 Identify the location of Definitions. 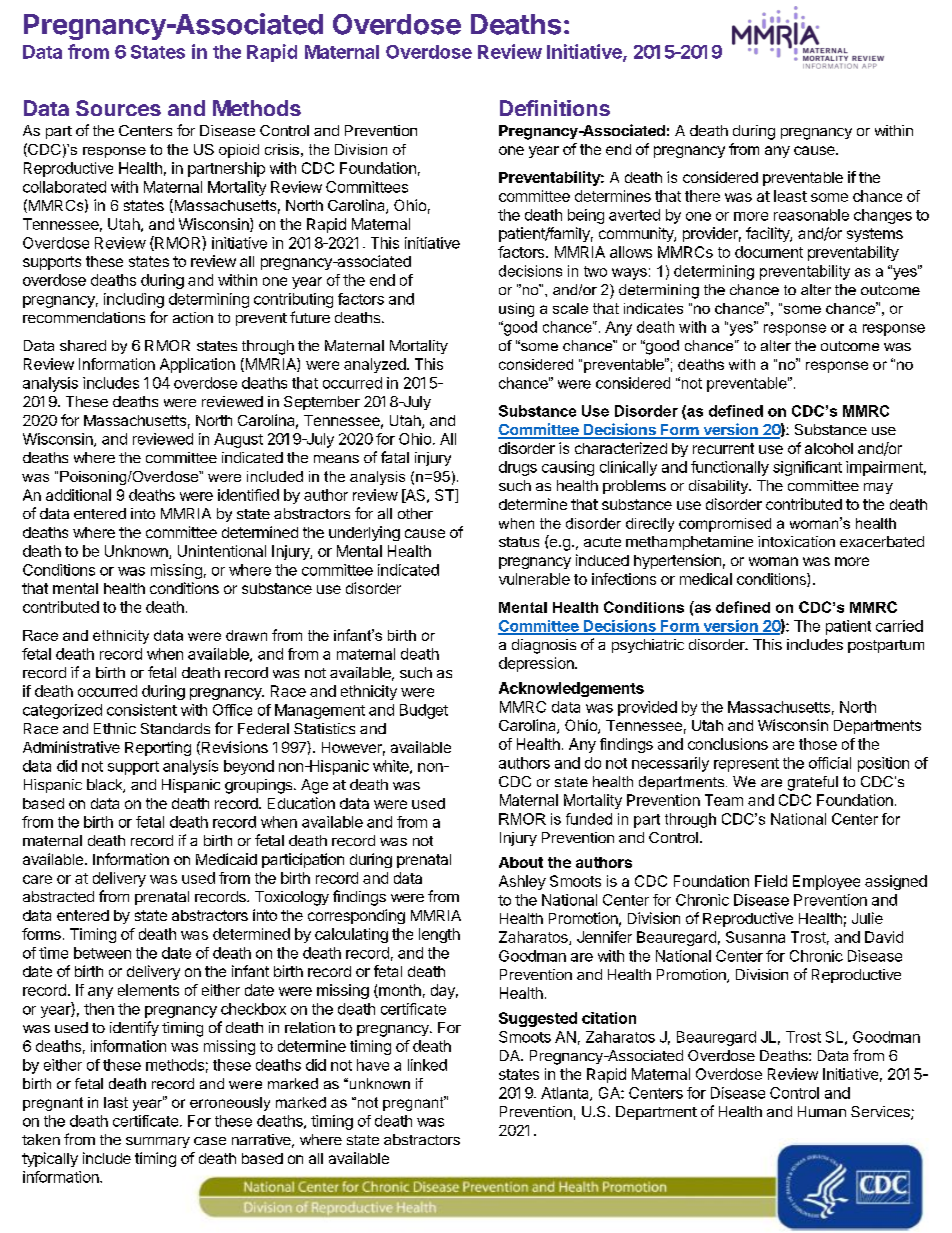
(555, 108).
